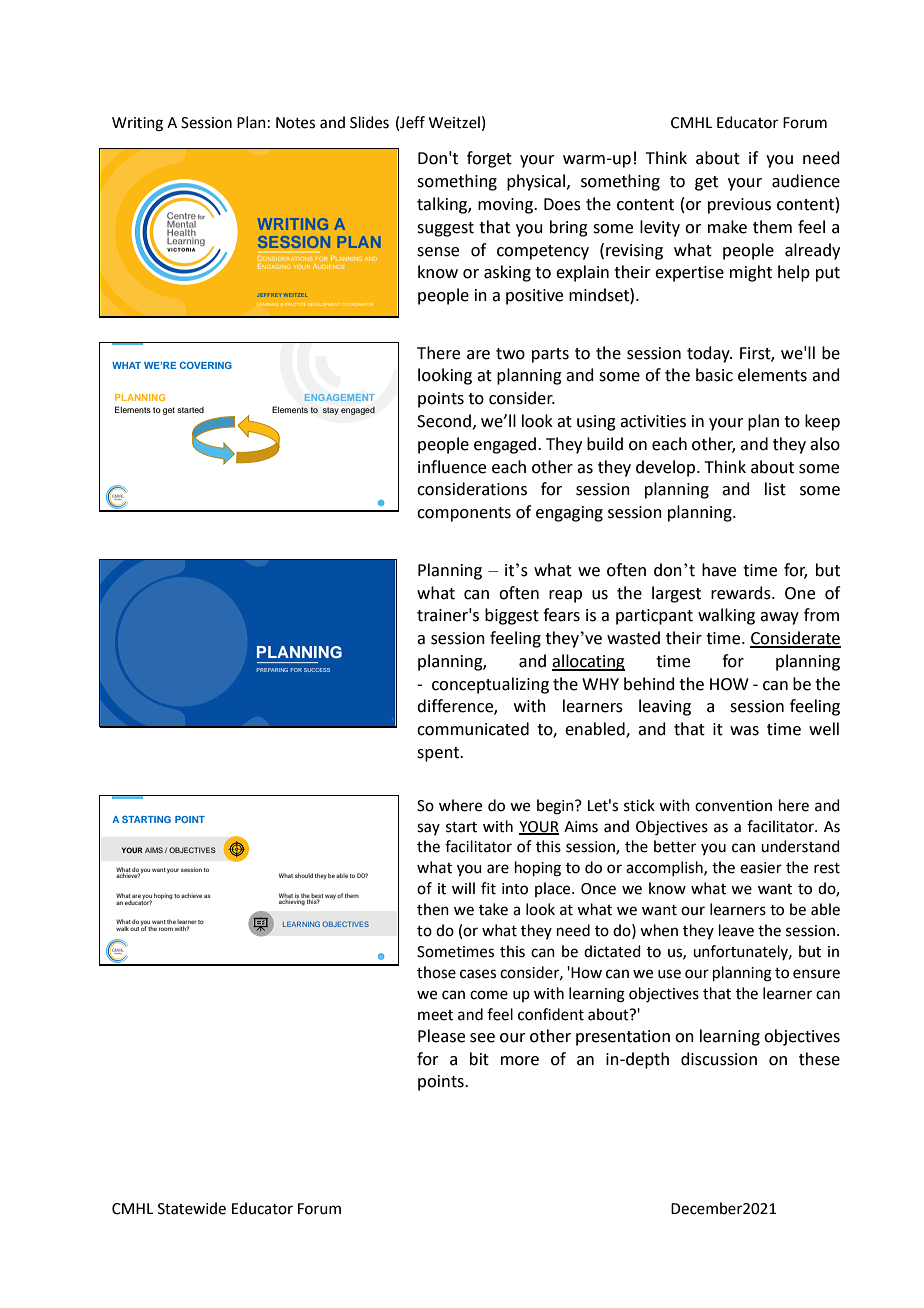  I want to click on forget, so click(489, 159).
